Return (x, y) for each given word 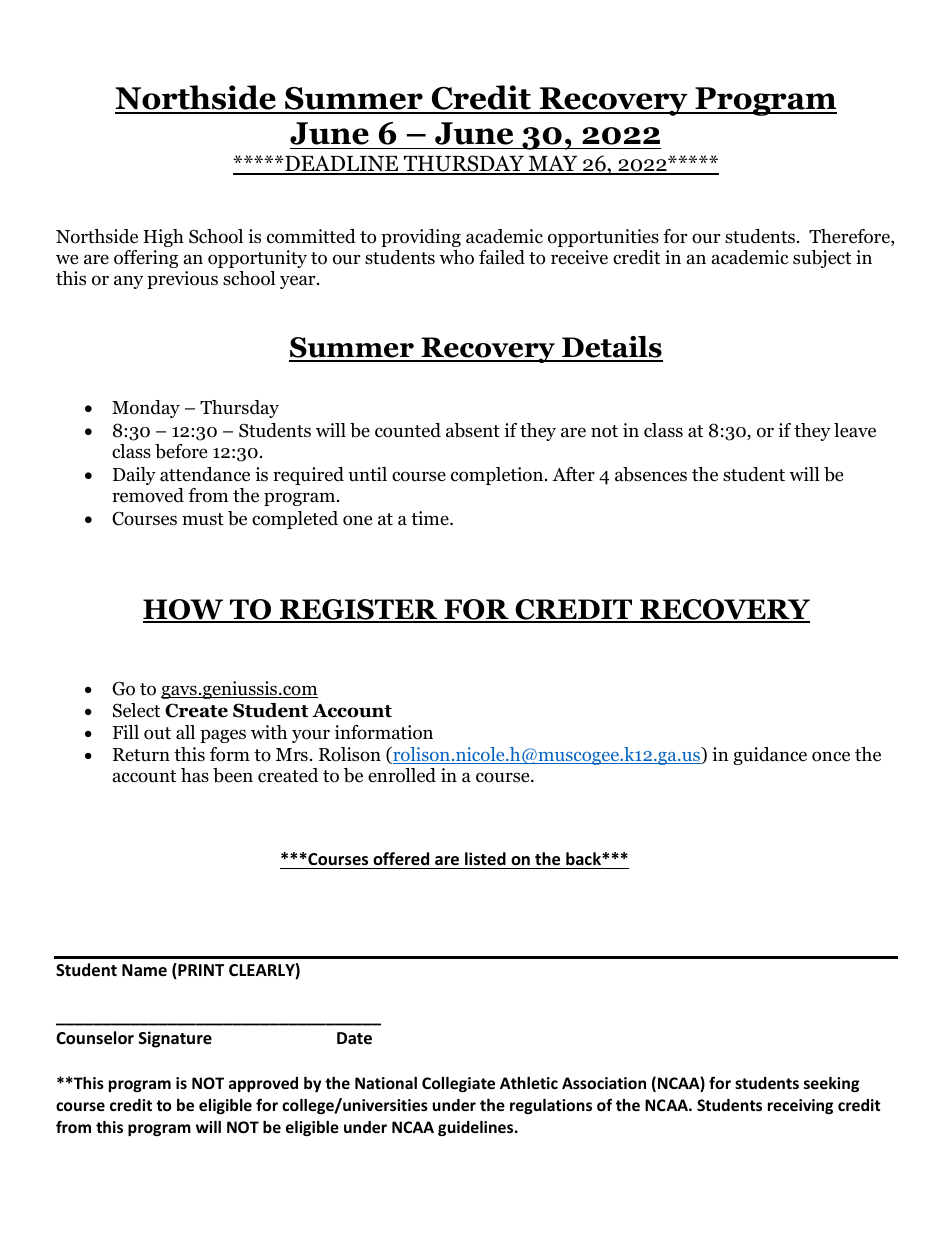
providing (421, 238)
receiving (800, 1106)
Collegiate (458, 1084)
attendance (205, 474)
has (195, 775)
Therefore (850, 237)
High (163, 238)
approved (263, 1084)
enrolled (402, 775)
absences (651, 474)
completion (498, 476)
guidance (770, 756)
